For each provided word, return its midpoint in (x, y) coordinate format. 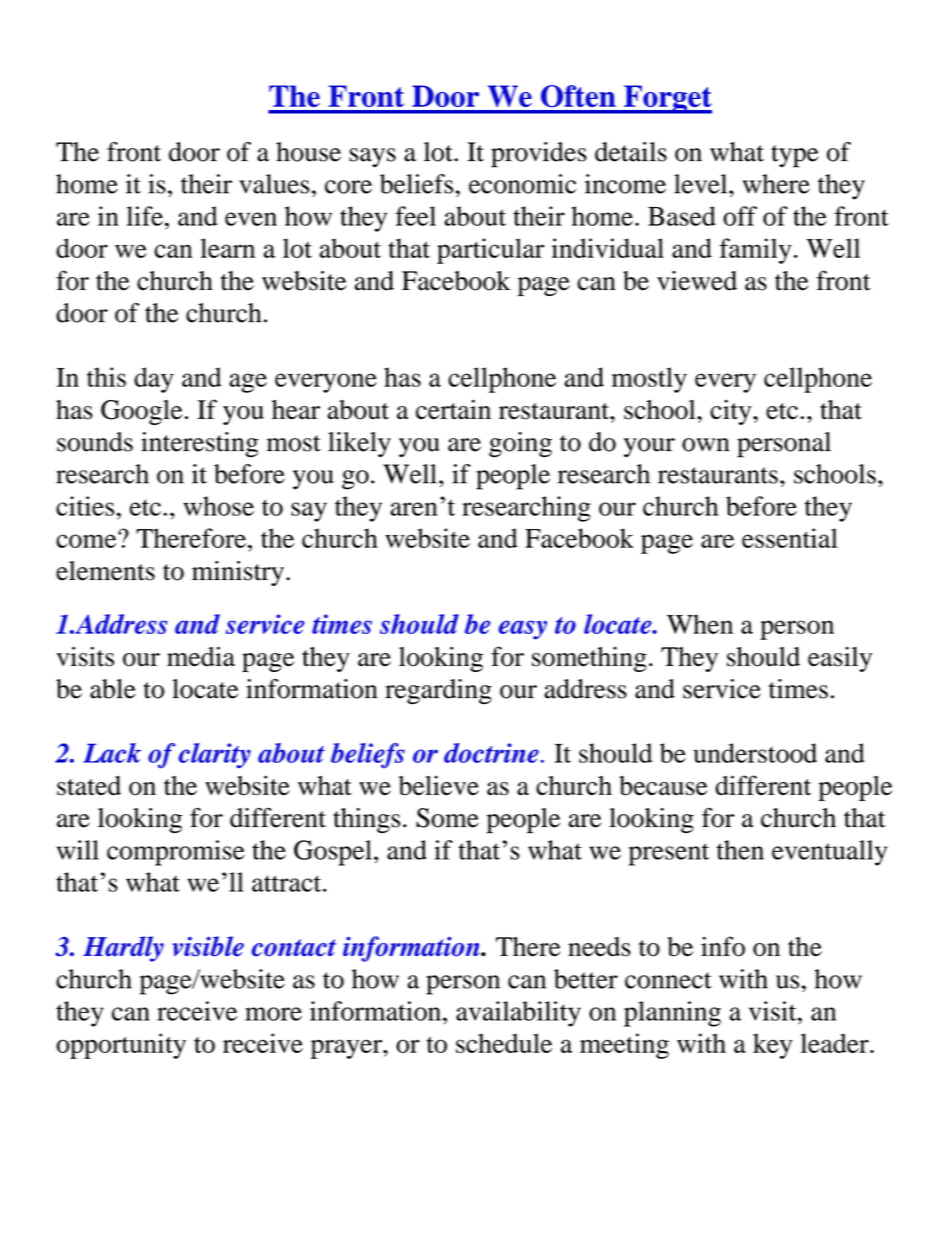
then (740, 850)
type (795, 156)
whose (218, 506)
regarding (438, 691)
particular (490, 251)
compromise (176, 853)
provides (539, 155)
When (700, 624)
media (201, 656)
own (706, 445)
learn (228, 248)
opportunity (121, 1046)
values (274, 184)
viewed (697, 281)
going (520, 444)
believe (439, 785)
